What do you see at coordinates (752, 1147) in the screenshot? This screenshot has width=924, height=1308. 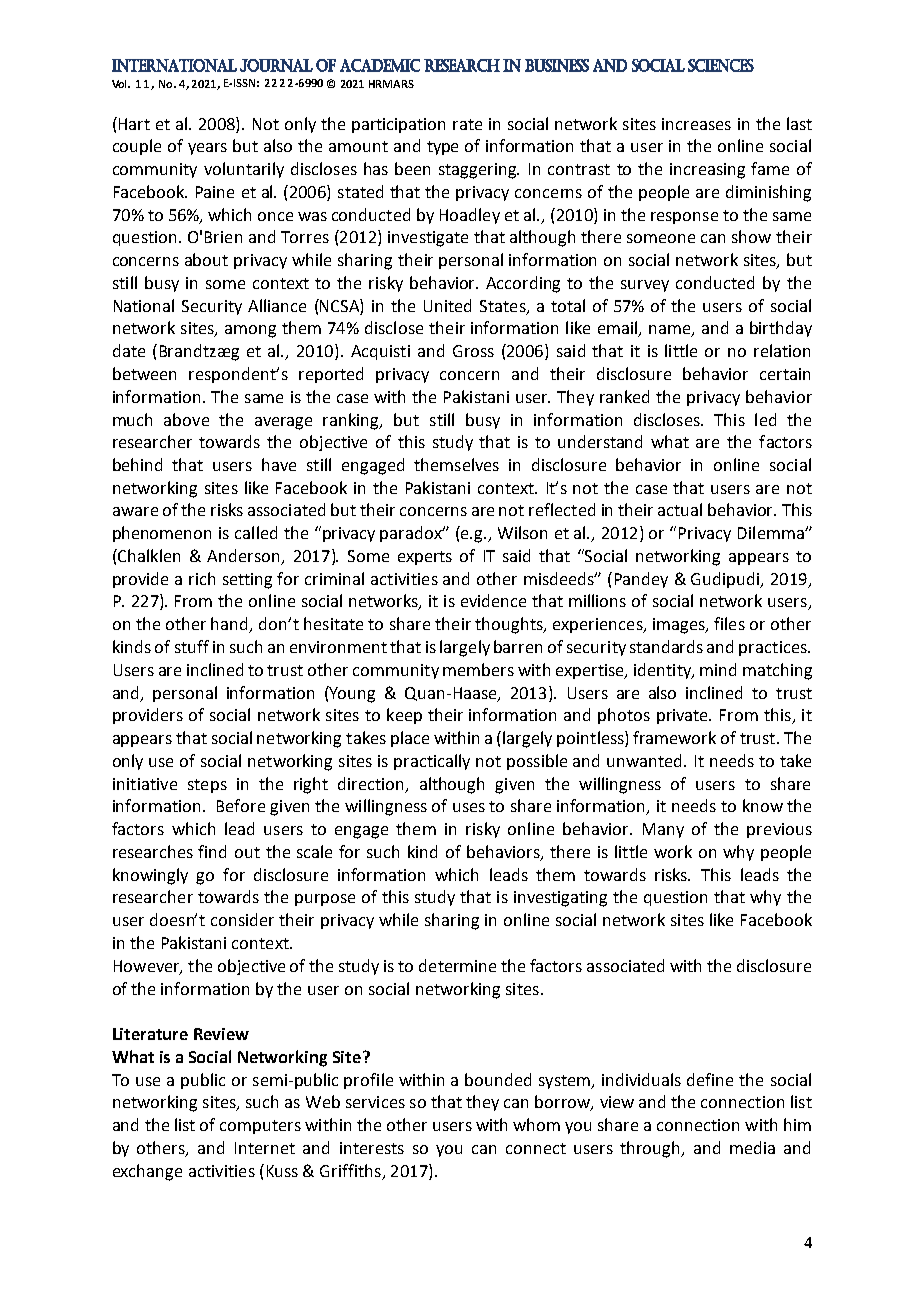 I see `media` at bounding box center [752, 1147].
